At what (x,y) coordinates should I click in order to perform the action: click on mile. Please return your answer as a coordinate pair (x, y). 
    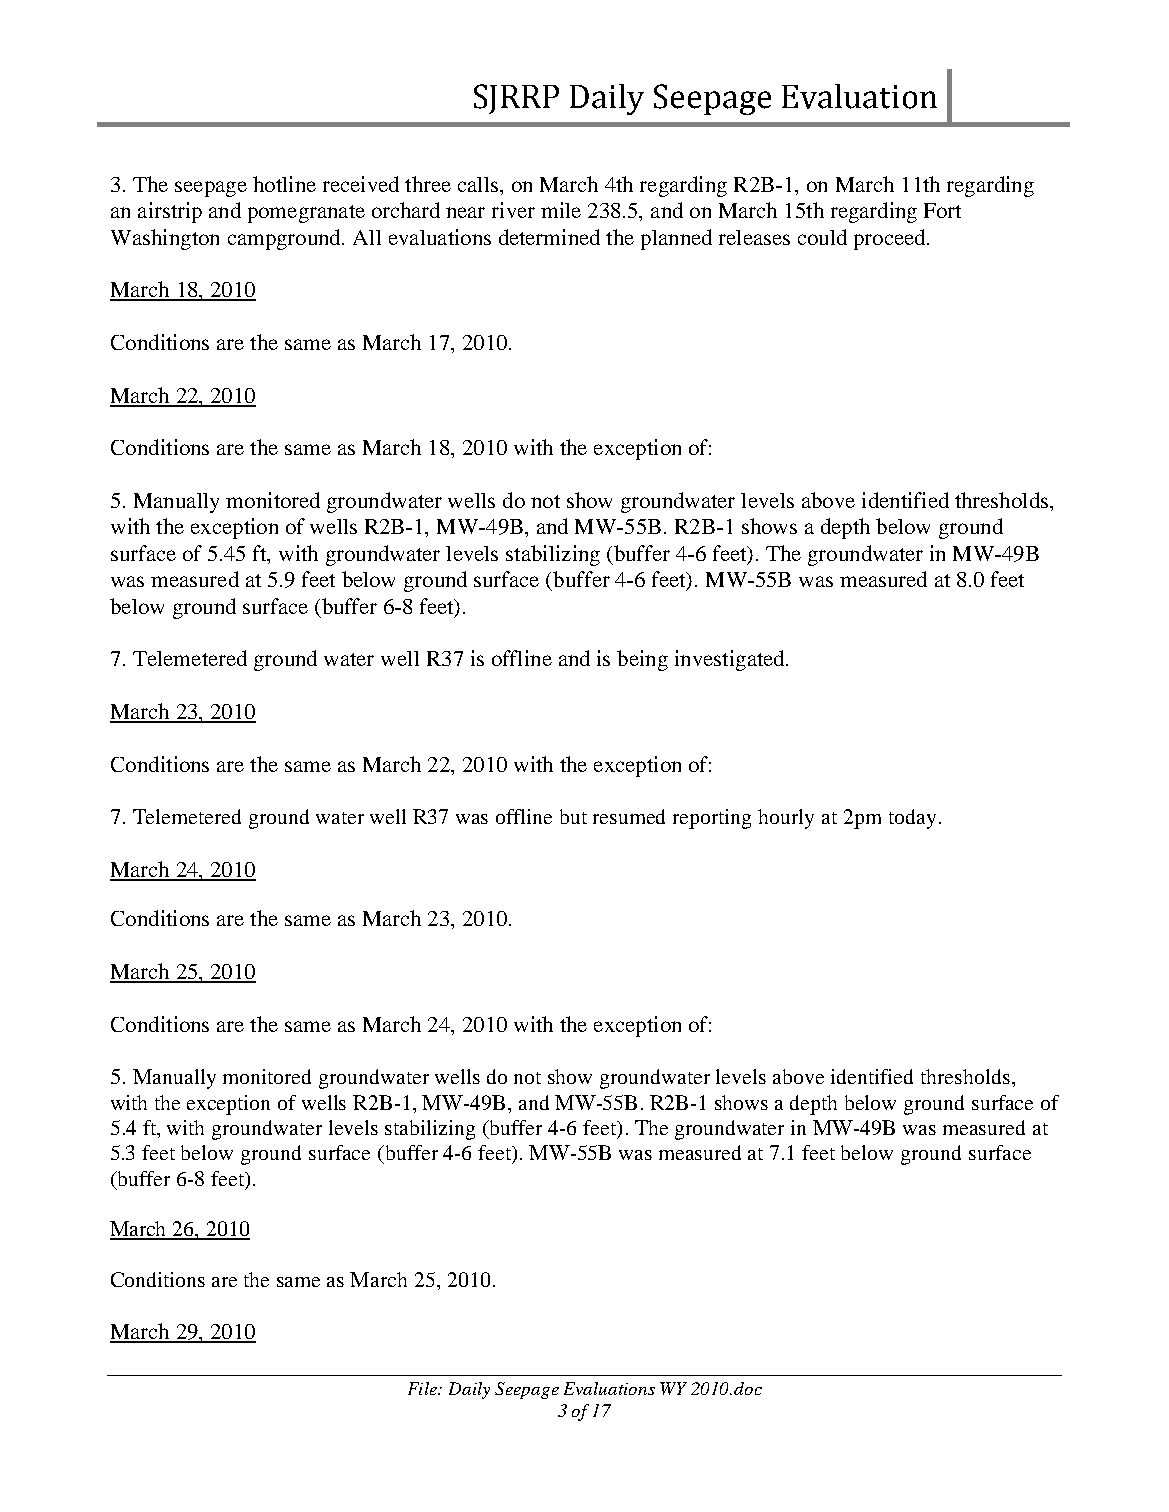
    Looking at the image, I should click on (561, 210).
